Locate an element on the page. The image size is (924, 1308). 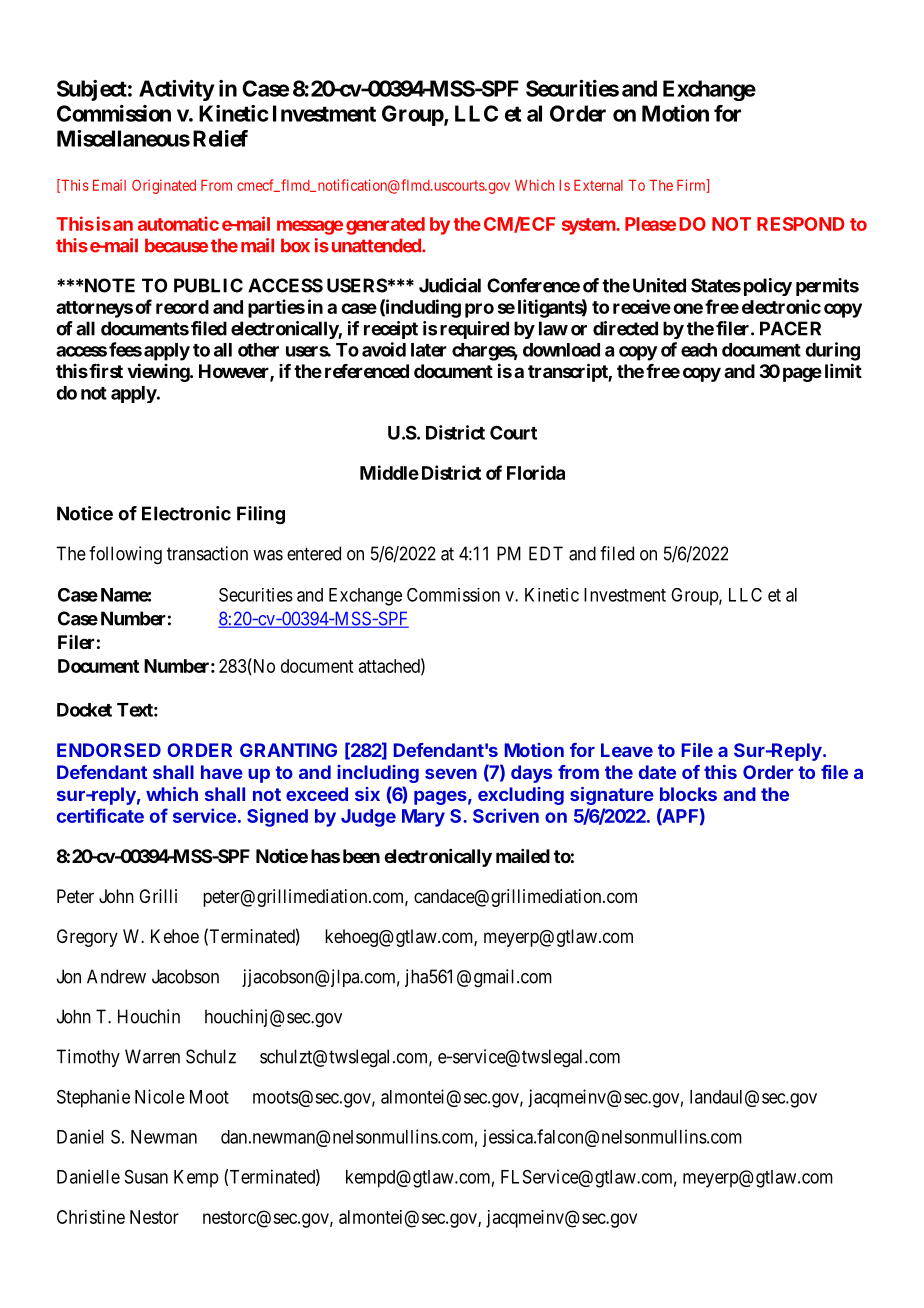
later is located at coordinates (429, 350).
